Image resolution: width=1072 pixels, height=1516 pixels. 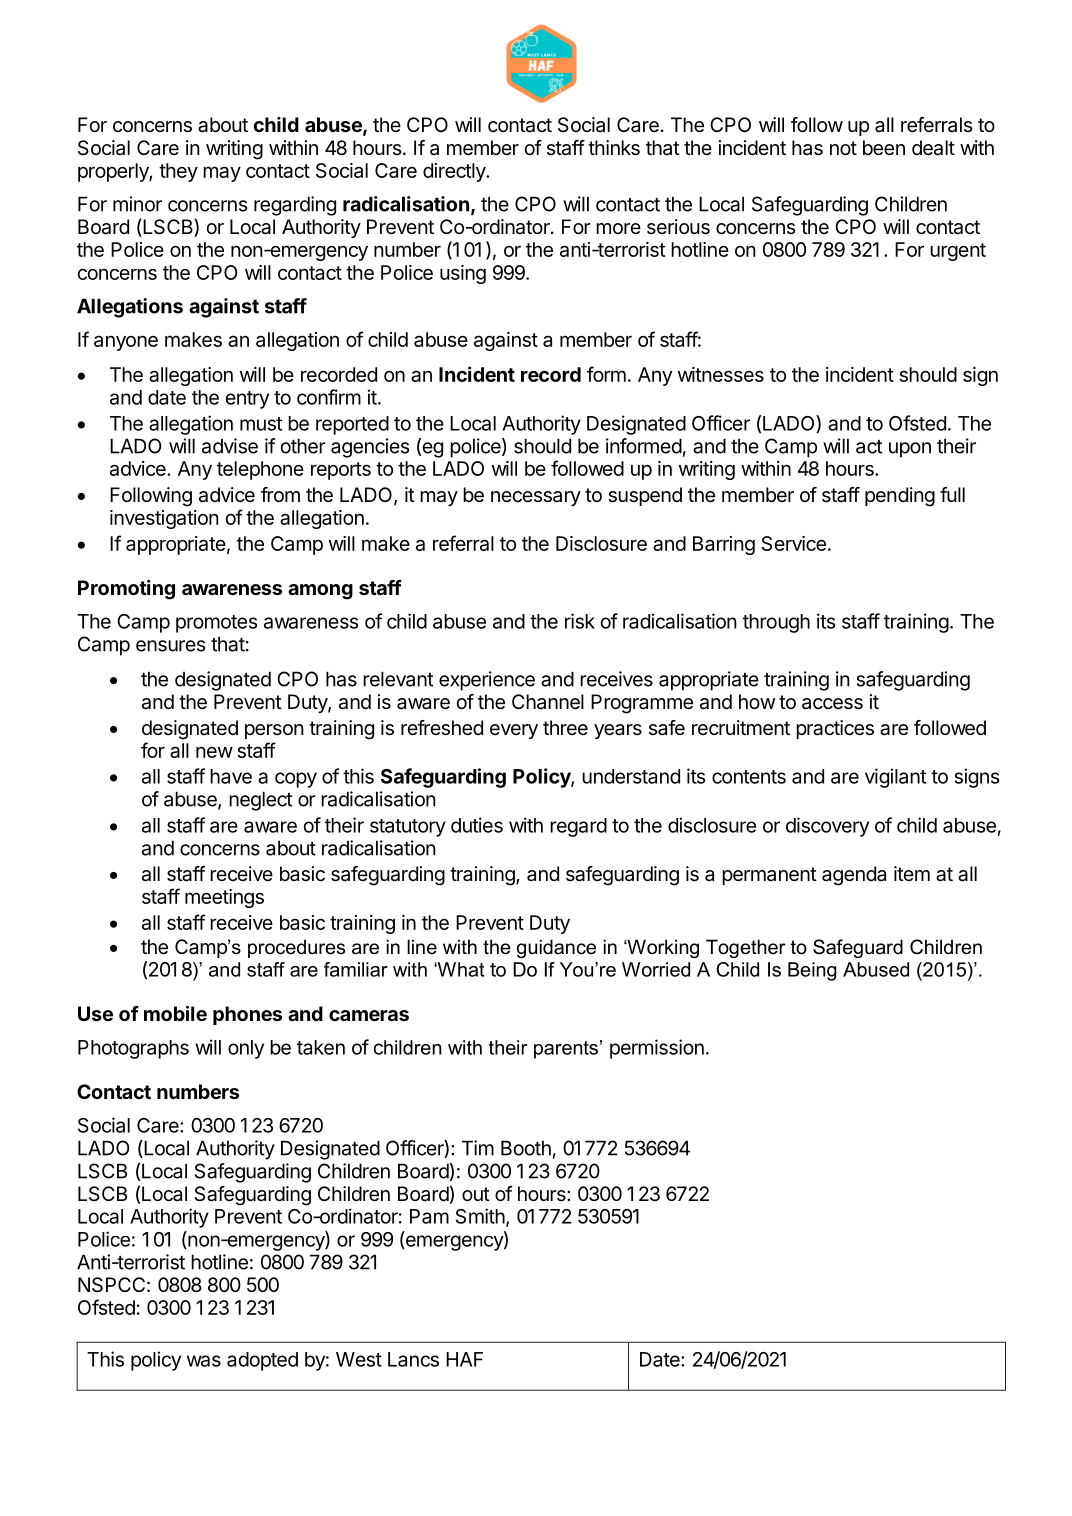 I want to click on promotes, so click(x=217, y=624).
